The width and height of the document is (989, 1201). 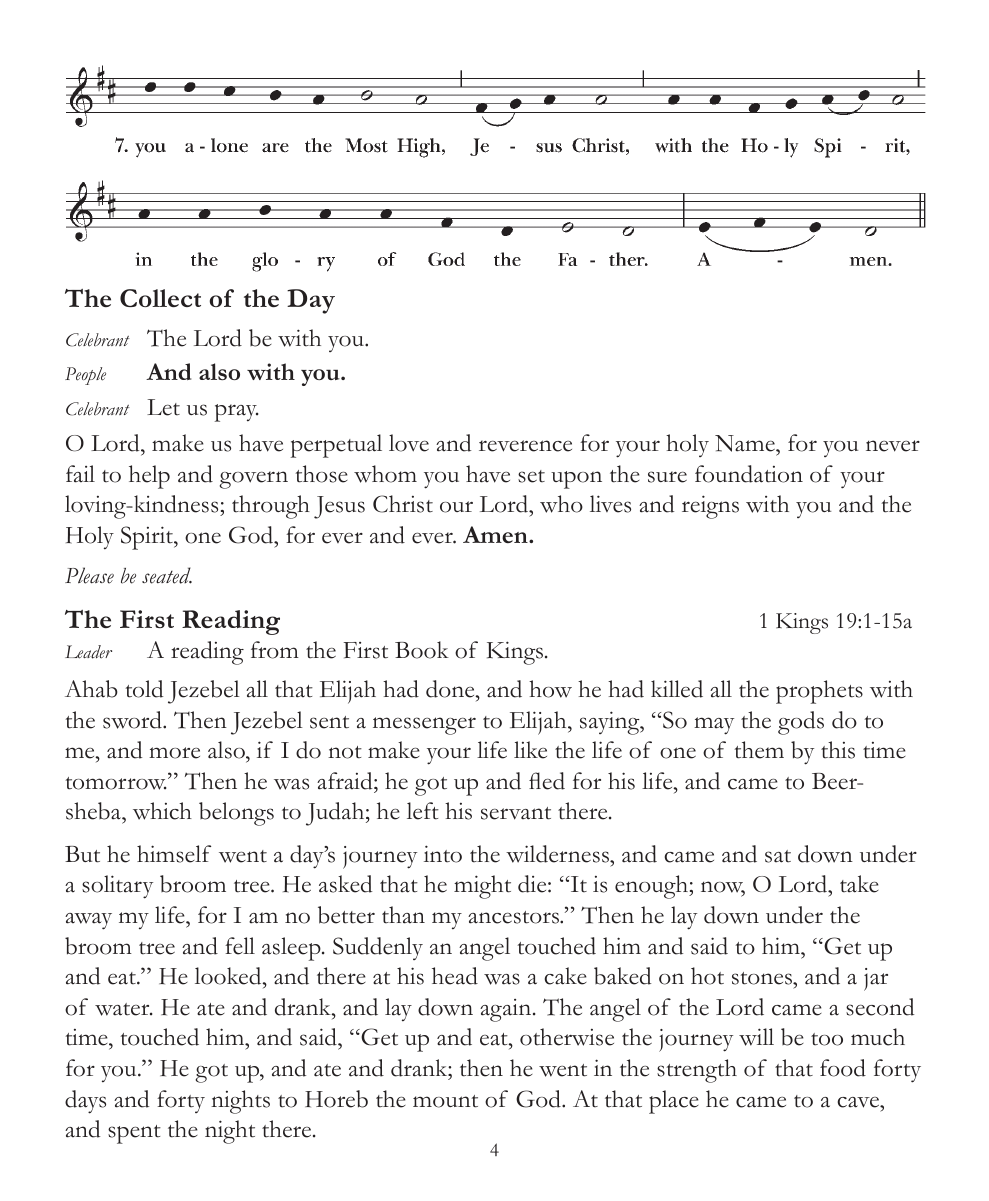 I want to click on mount, so click(x=445, y=1101).
